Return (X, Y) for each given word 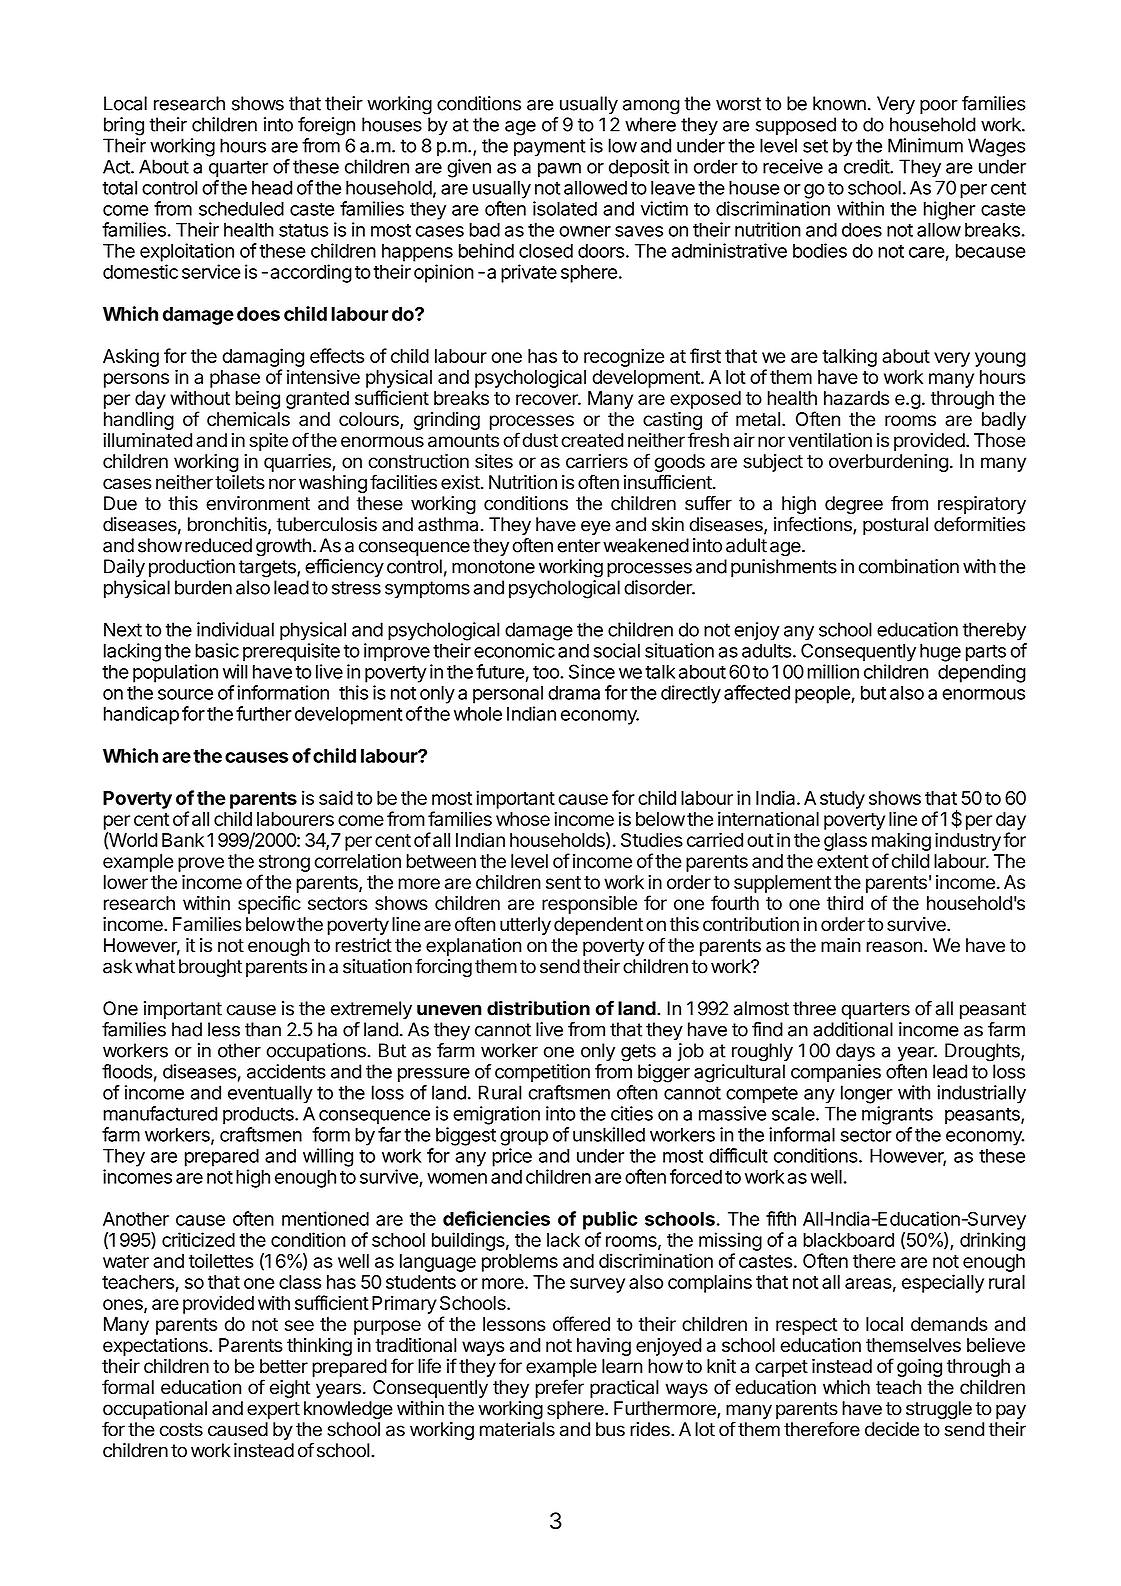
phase (235, 379)
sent (563, 882)
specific (269, 904)
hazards (856, 398)
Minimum (925, 145)
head (272, 187)
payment (550, 148)
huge (940, 652)
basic (217, 650)
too (547, 672)
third (845, 903)
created (592, 440)
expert (273, 1410)
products (259, 1115)
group (524, 1138)
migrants (897, 1115)
